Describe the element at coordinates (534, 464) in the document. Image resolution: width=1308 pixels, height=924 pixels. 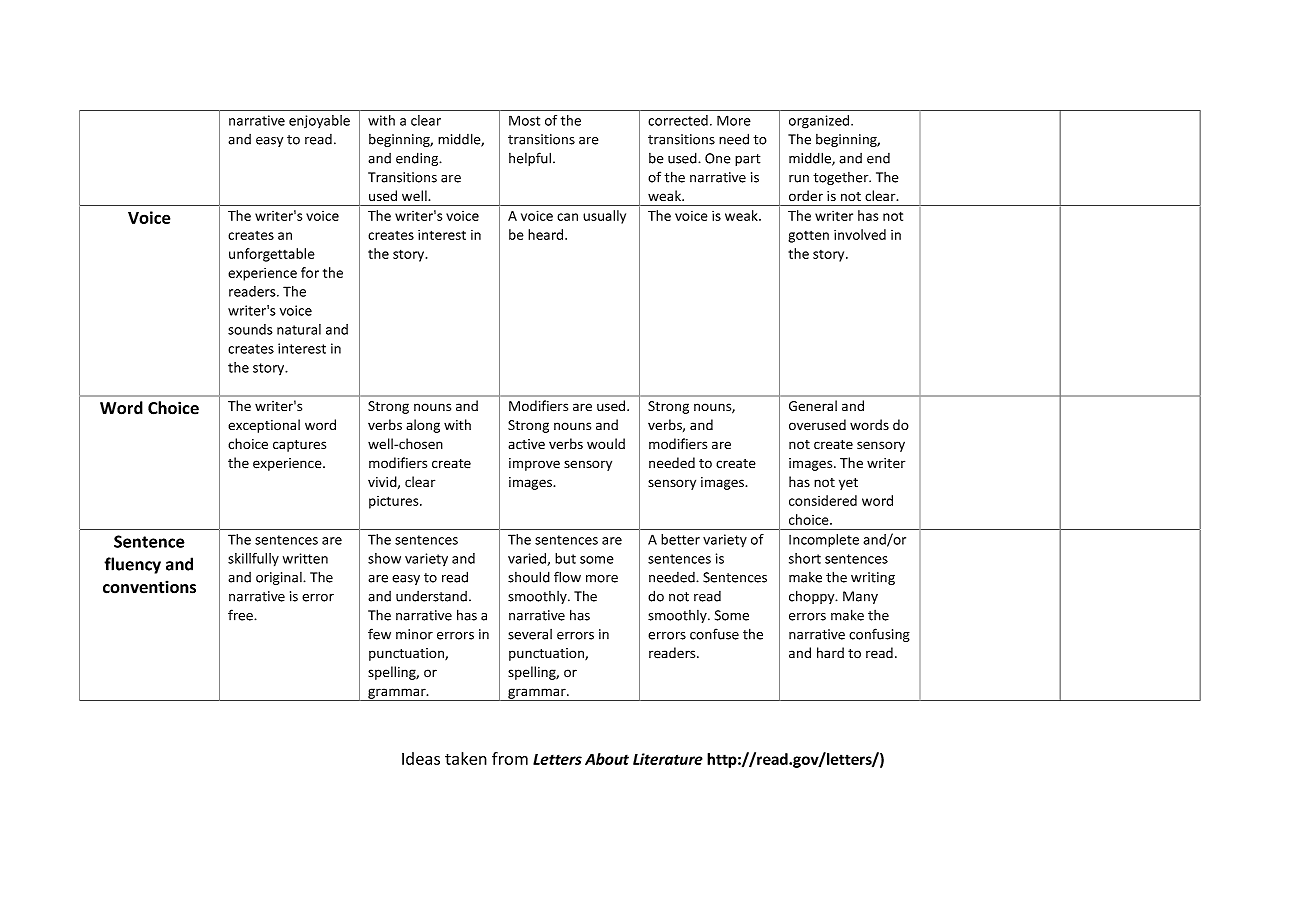
I see `improve` at that location.
